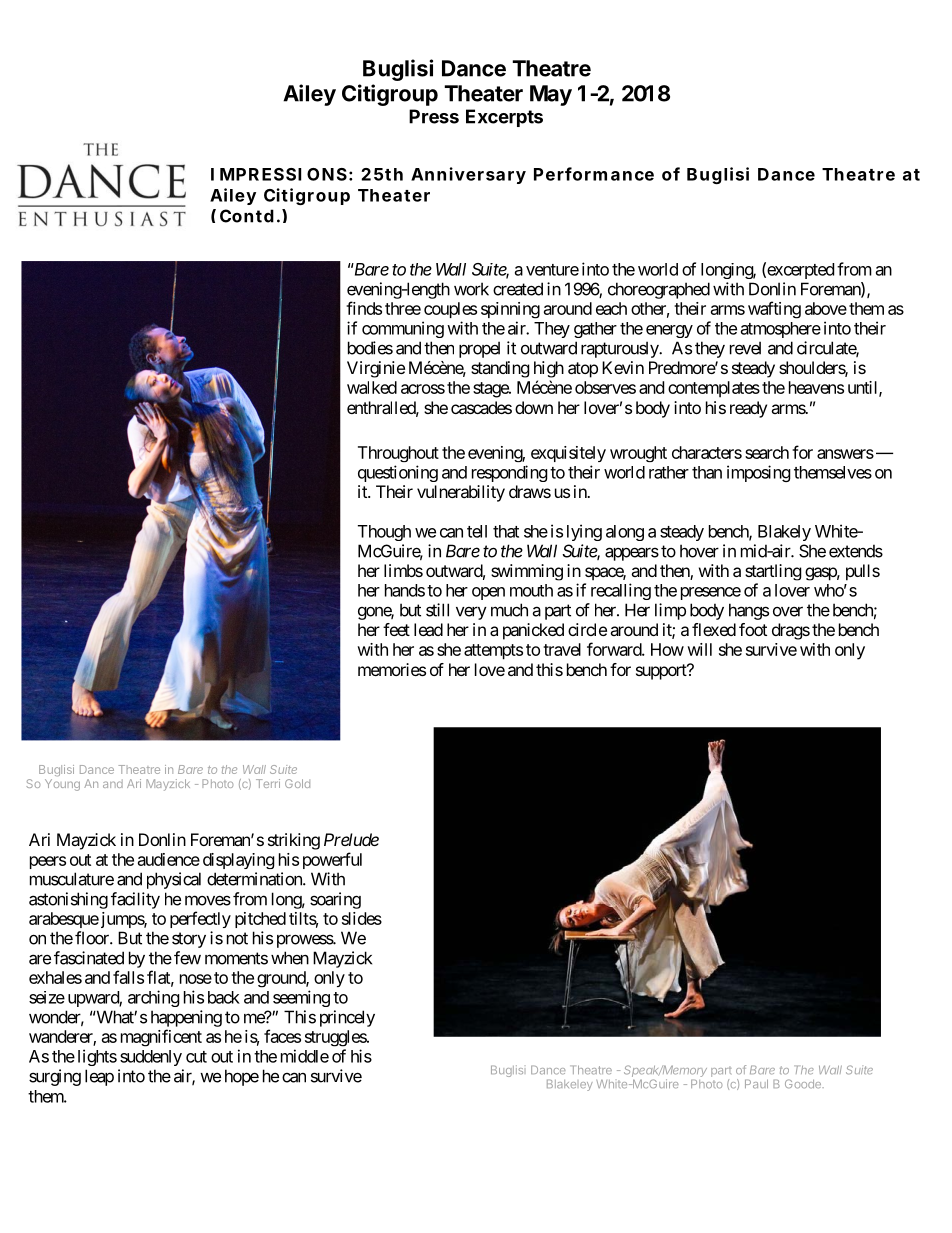 Image resolution: width=952 pixels, height=1233 pixels. Describe the element at coordinates (468, 175) in the document. I see `Anniversary` at that location.
